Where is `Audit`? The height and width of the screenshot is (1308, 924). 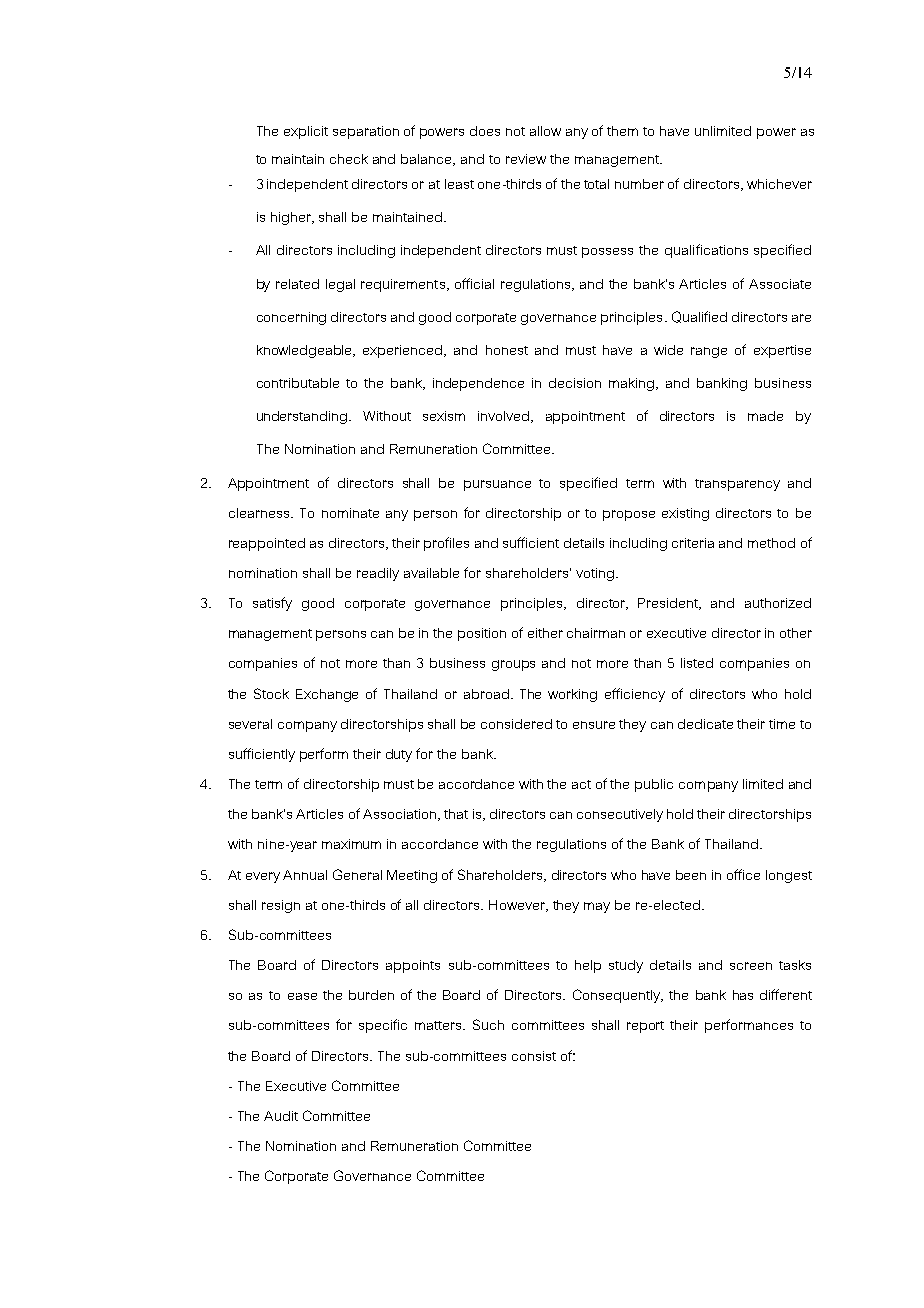 Audit is located at coordinates (281, 1116).
